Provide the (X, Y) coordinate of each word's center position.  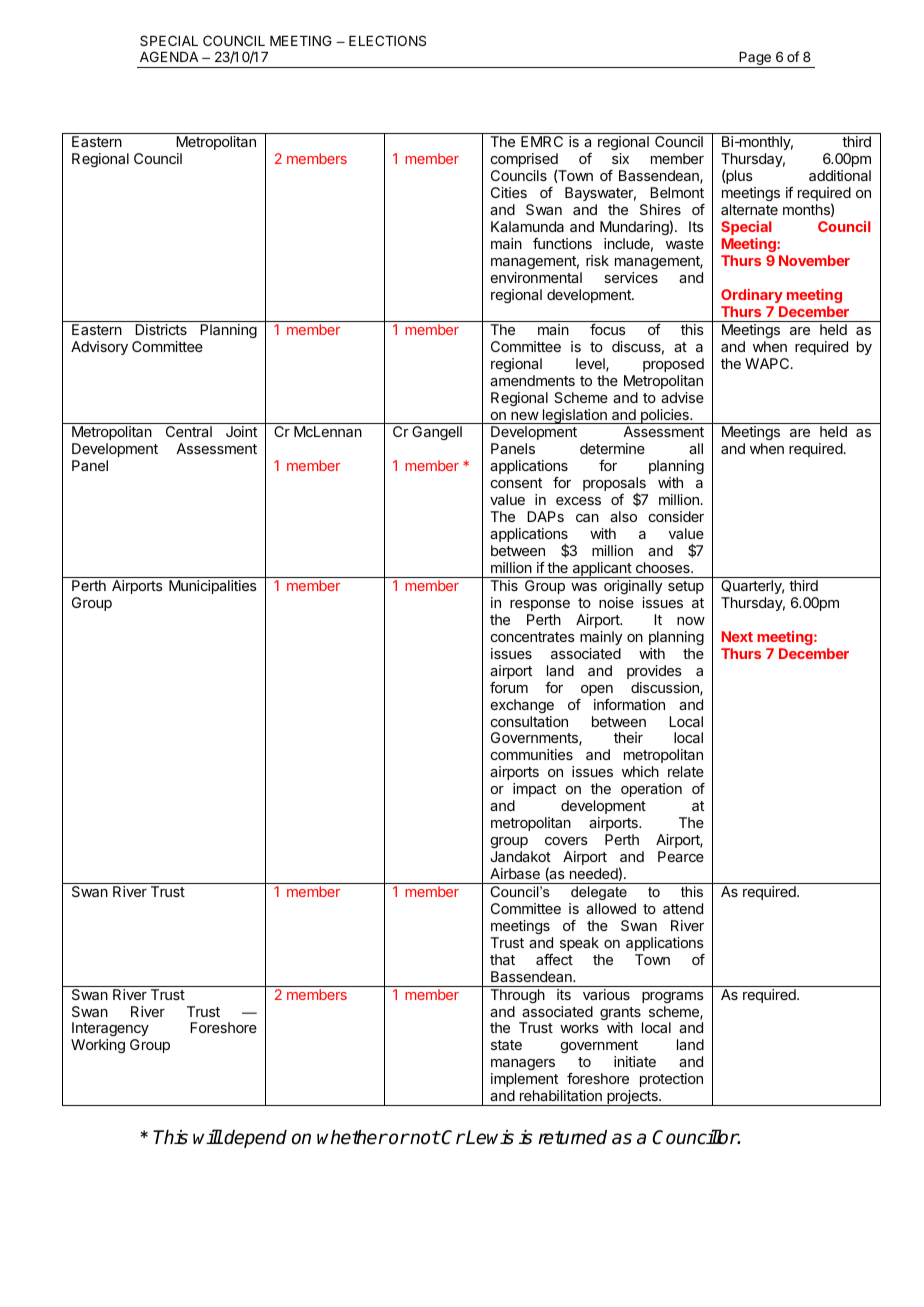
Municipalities (213, 587)
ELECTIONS (387, 40)
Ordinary (752, 296)
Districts (161, 329)
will (208, 1136)
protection (671, 1080)
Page (755, 60)
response (540, 605)
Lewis (489, 1137)
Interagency (110, 1031)
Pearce (681, 856)
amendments (532, 380)
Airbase (515, 873)
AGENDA (169, 56)
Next (737, 636)
